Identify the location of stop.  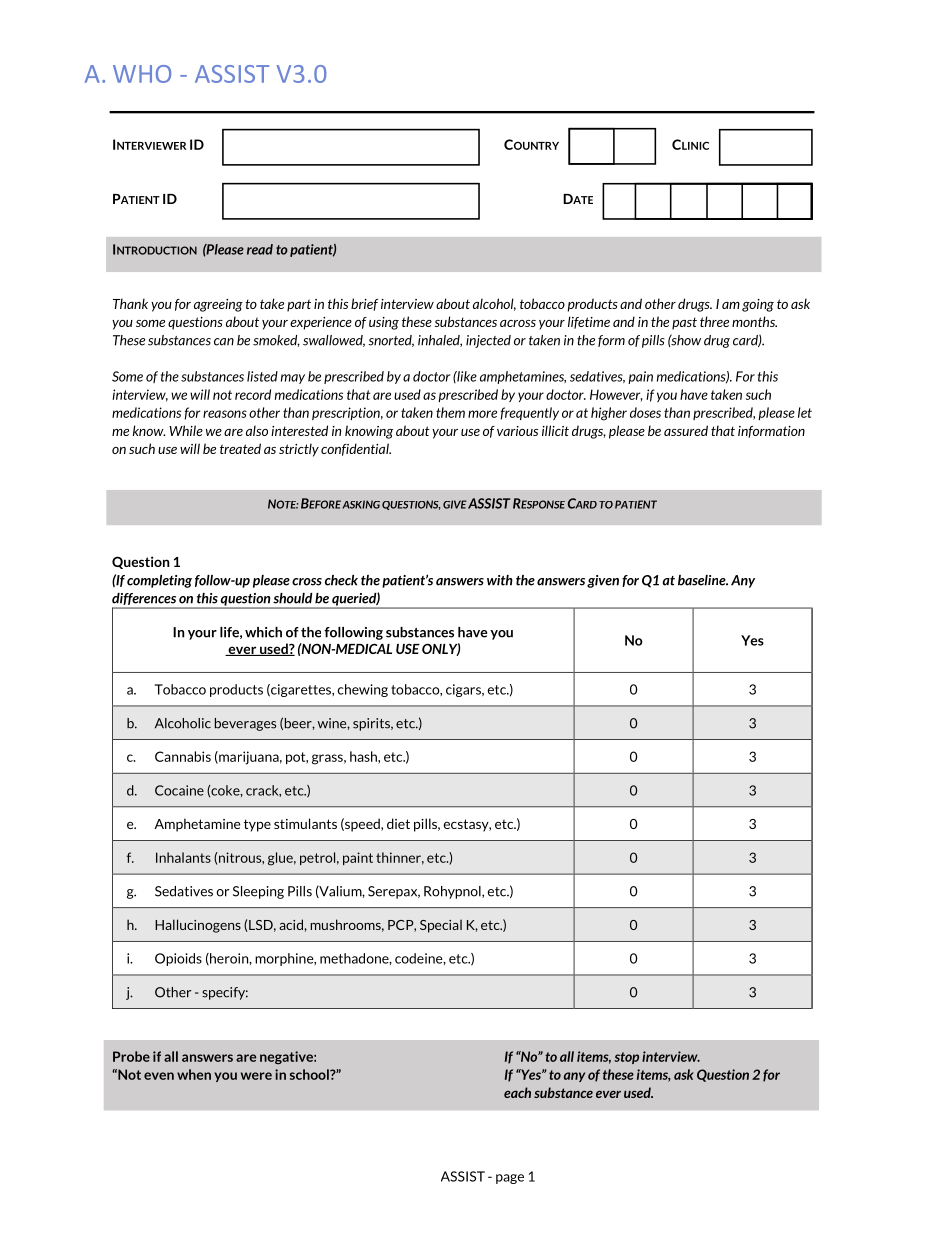
(626, 1058).
